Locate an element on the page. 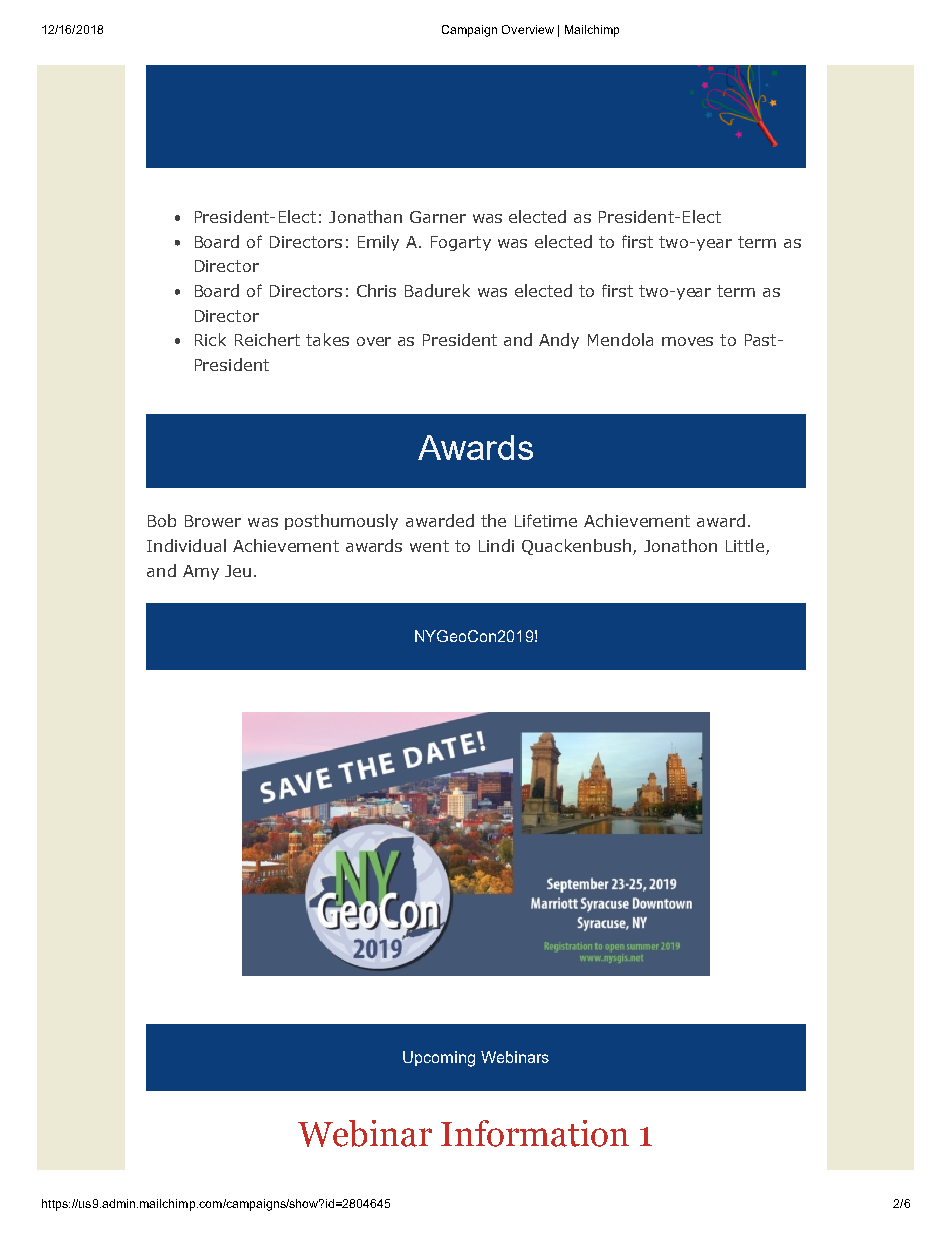 The height and width of the page is (1235, 952). moves is located at coordinates (687, 341).
